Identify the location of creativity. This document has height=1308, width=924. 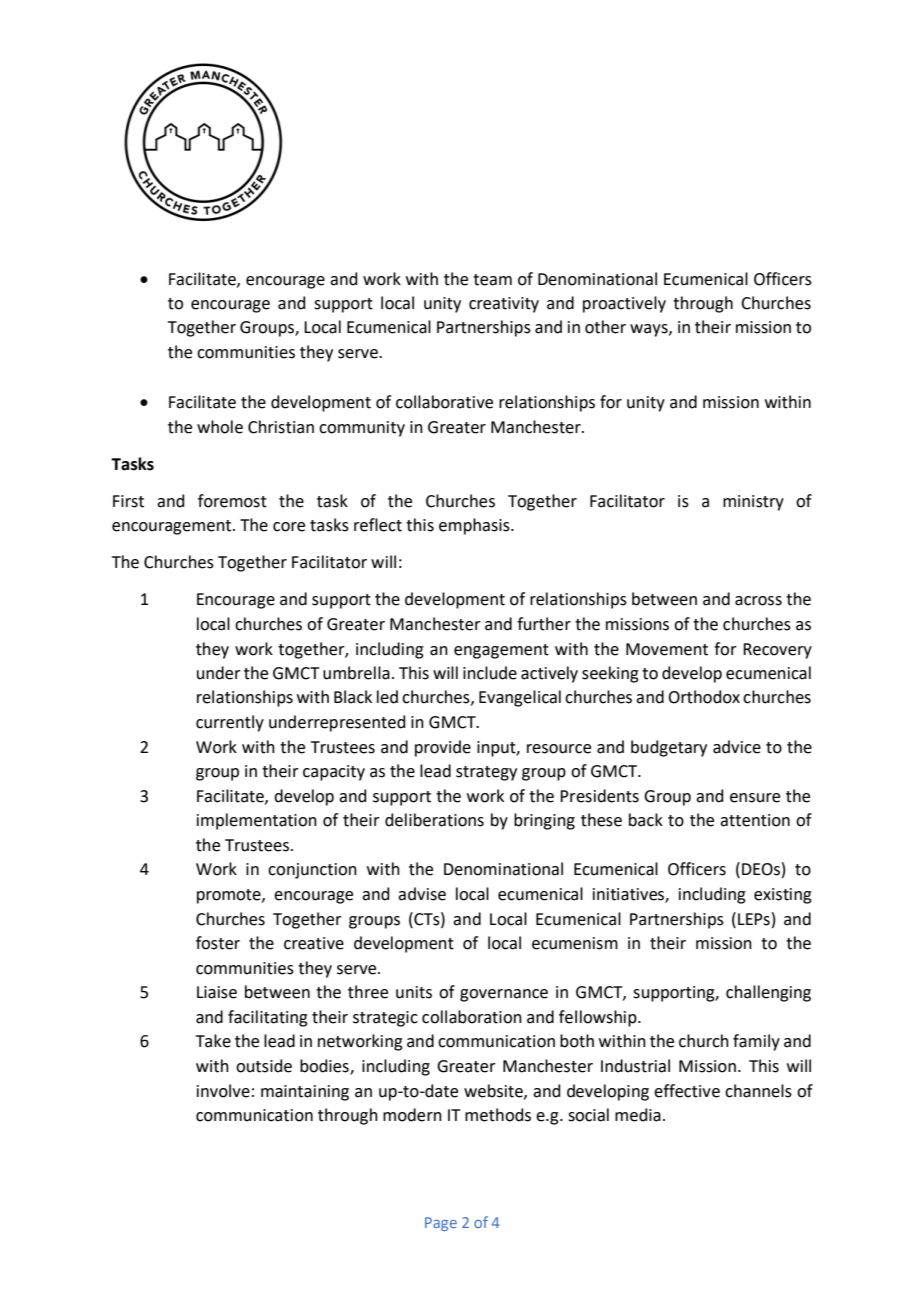
(504, 305).
